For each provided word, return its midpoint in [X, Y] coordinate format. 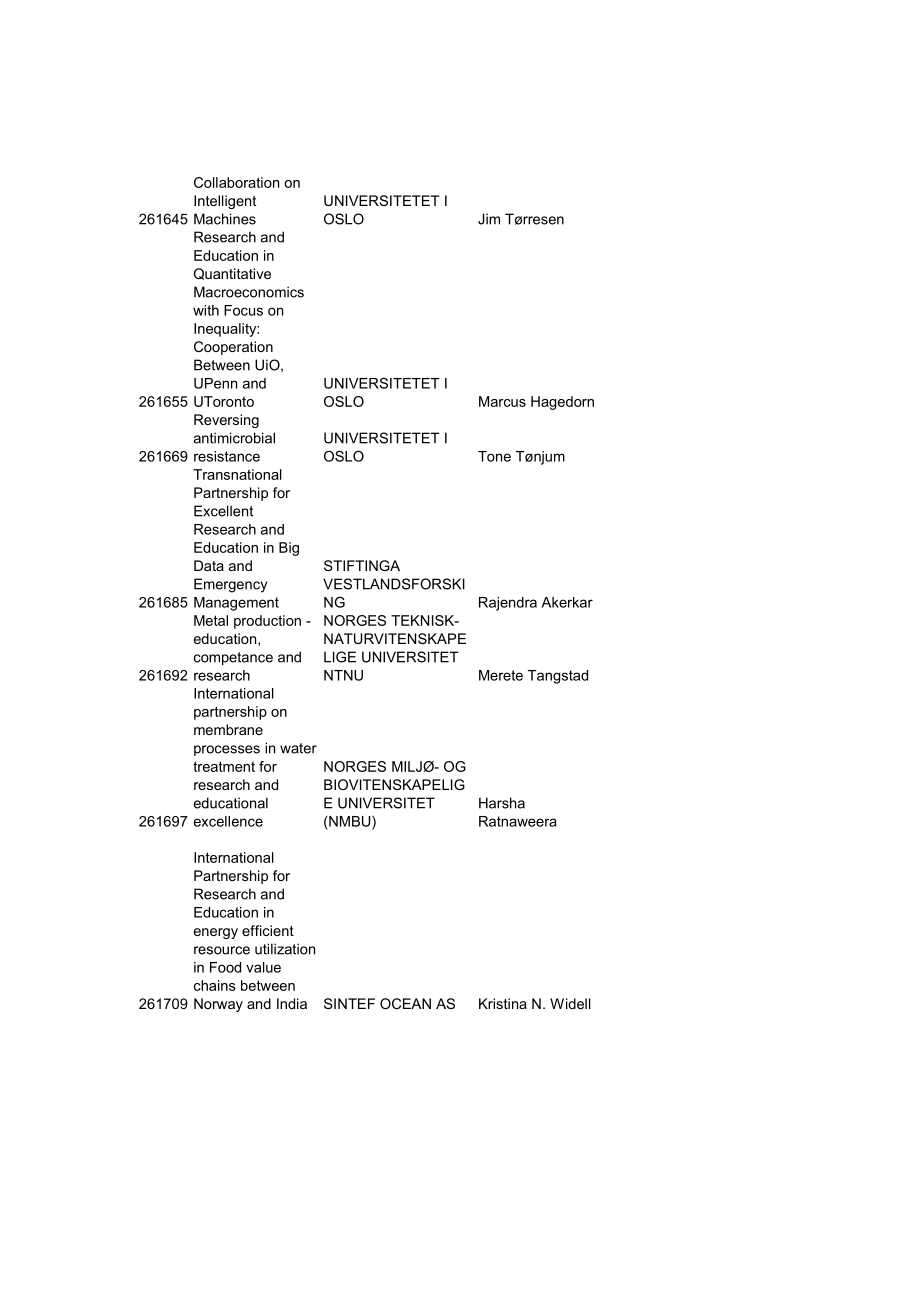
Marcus [502, 401]
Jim [489, 219]
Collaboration [236, 182]
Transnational [237, 474]
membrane [228, 729]
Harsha [502, 803]
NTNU [343, 675]
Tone [494, 456]
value [263, 967]
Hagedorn [562, 403]
